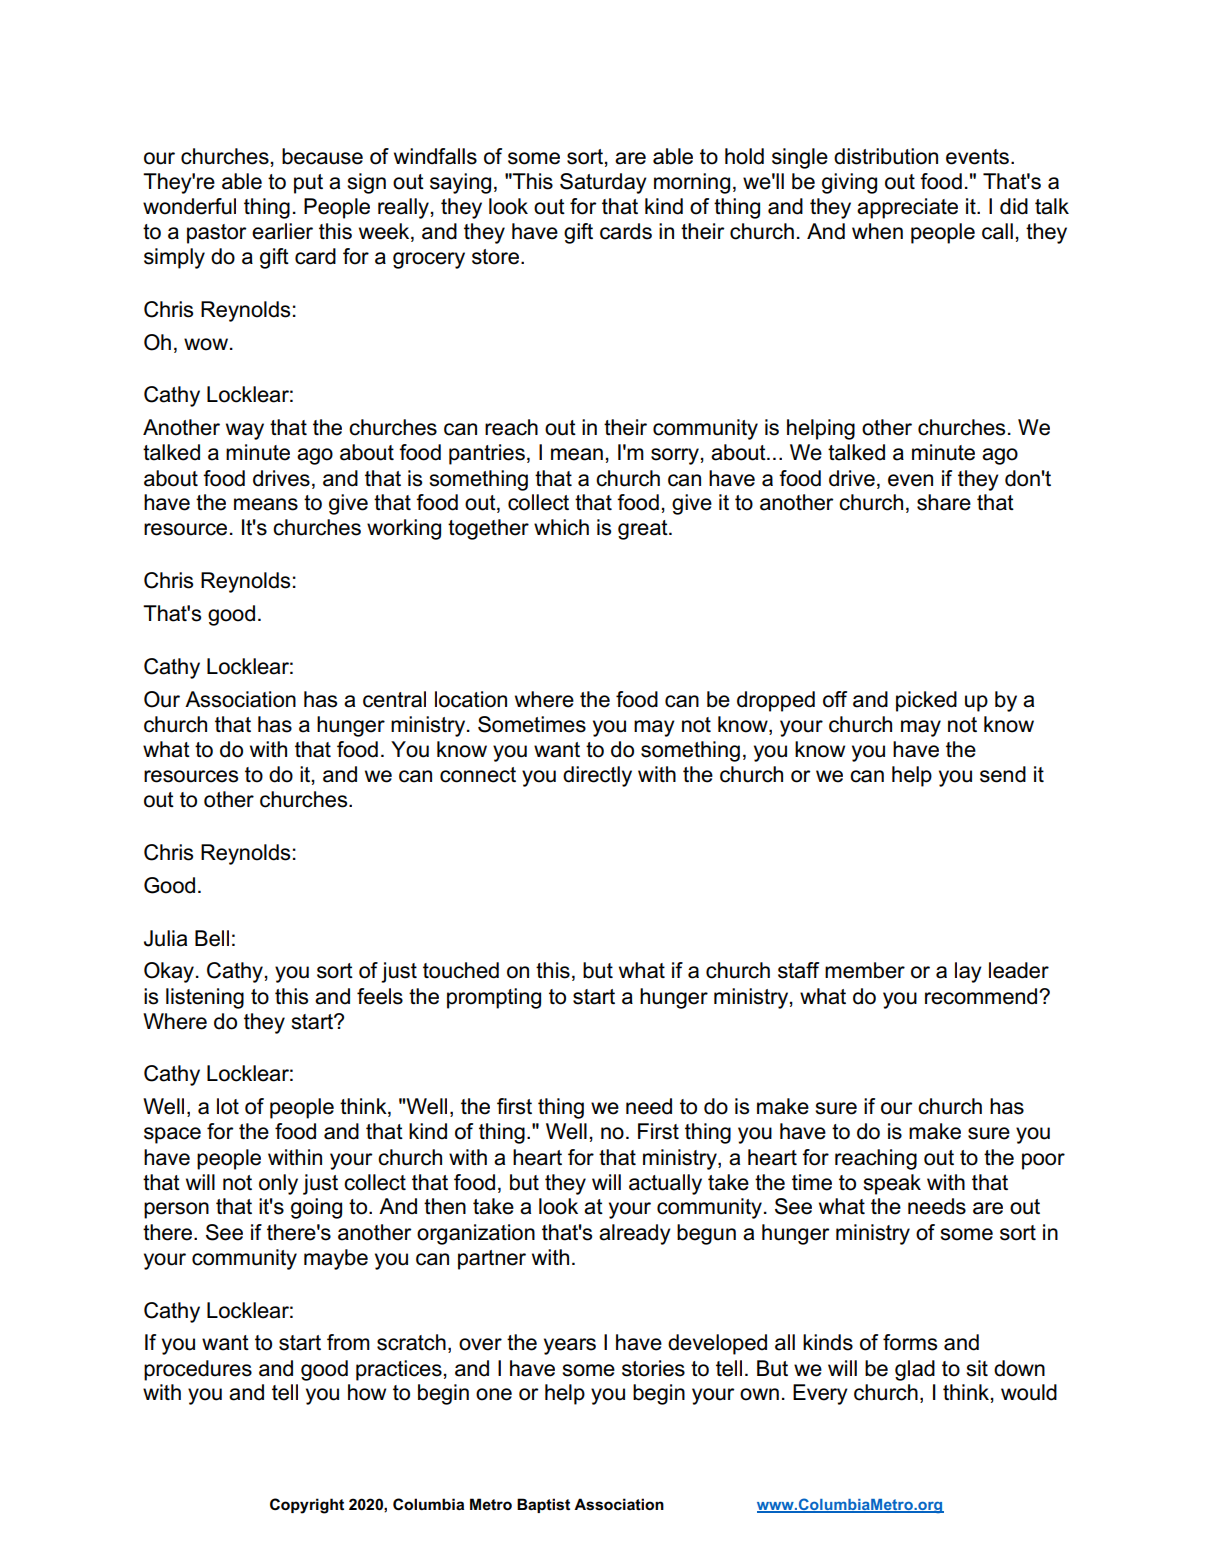  I want to click on put, so click(308, 184).
